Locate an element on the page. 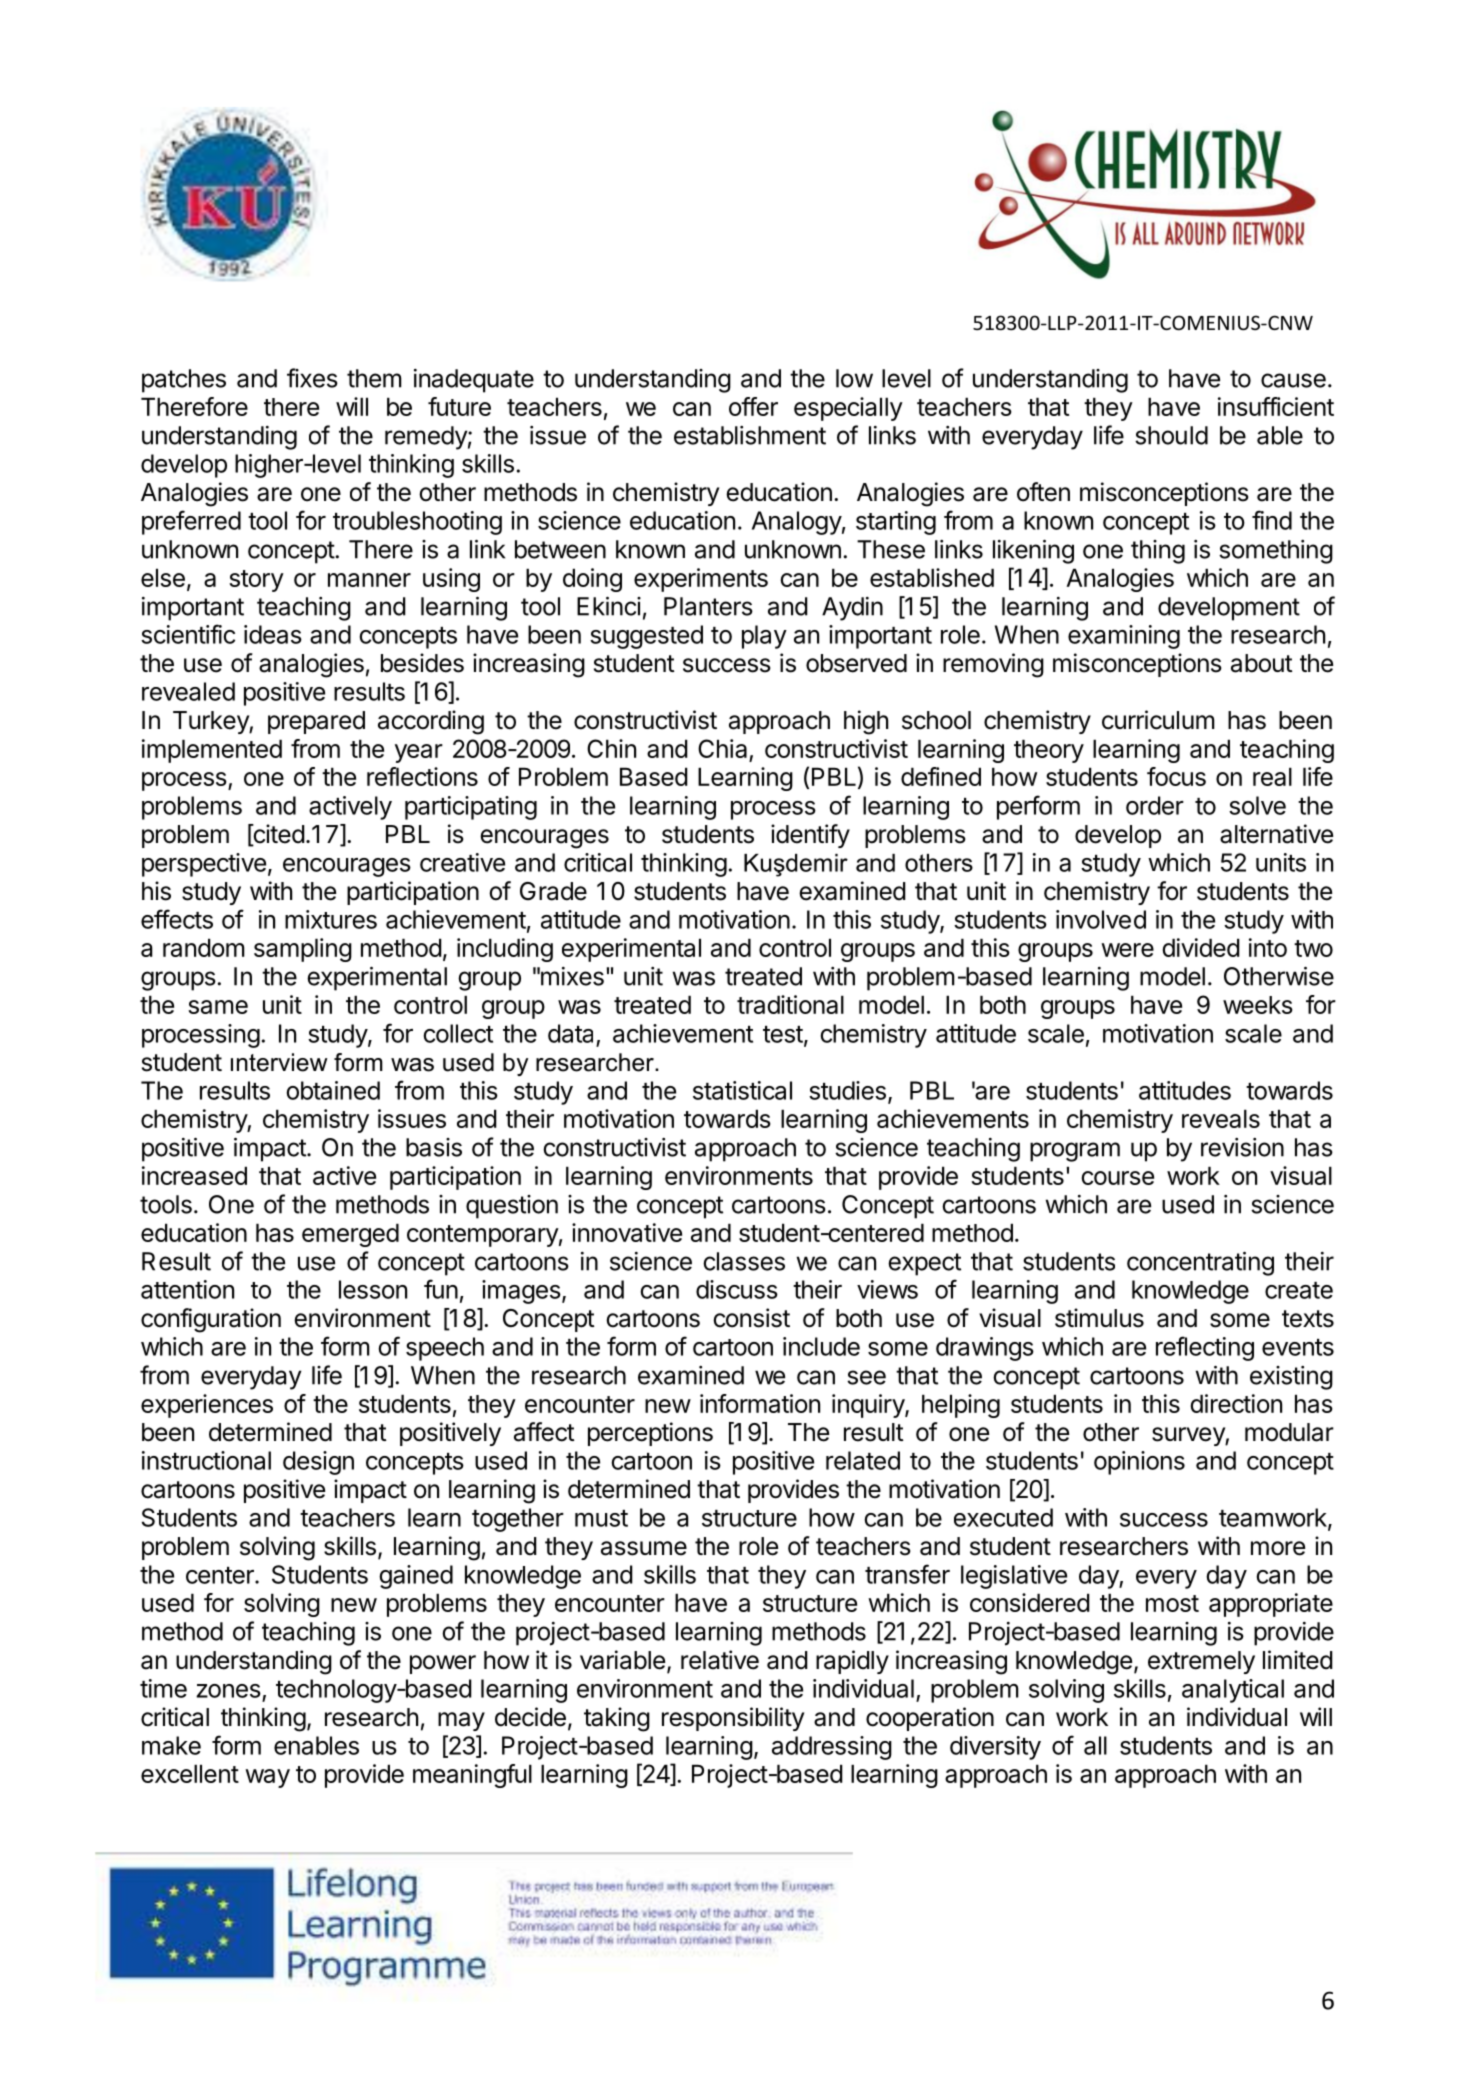 The image size is (1475, 2085). obtained is located at coordinates (333, 1090).
